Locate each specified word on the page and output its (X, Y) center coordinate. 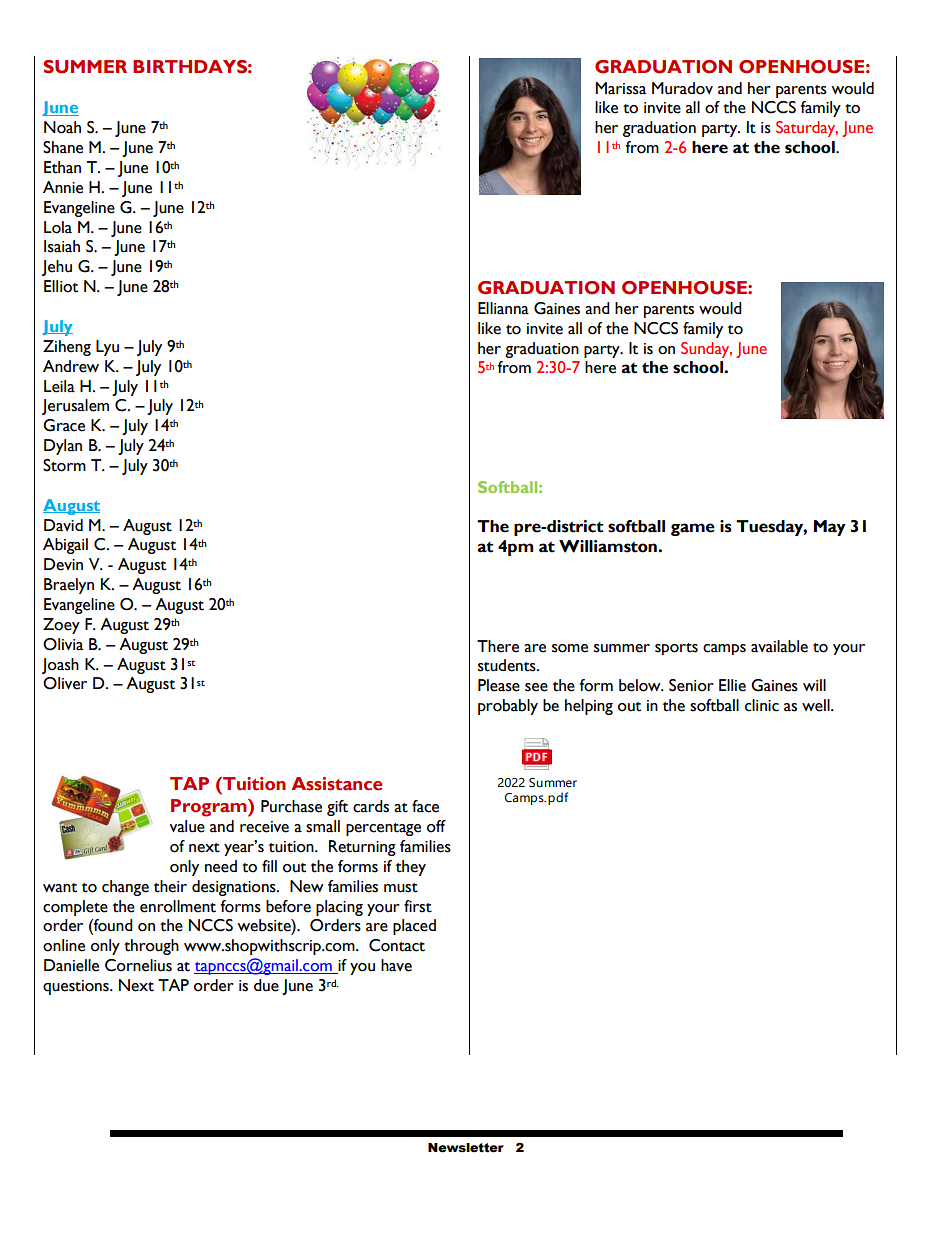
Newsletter (466, 1148)
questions (77, 987)
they (411, 868)
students (508, 665)
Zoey (61, 626)
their (170, 886)
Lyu (107, 348)
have (396, 965)
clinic (762, 705)
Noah (62, 127)
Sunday (706, 350)
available (779, 646)
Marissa (620, 88)
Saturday (807, 129)
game (693, 529)
